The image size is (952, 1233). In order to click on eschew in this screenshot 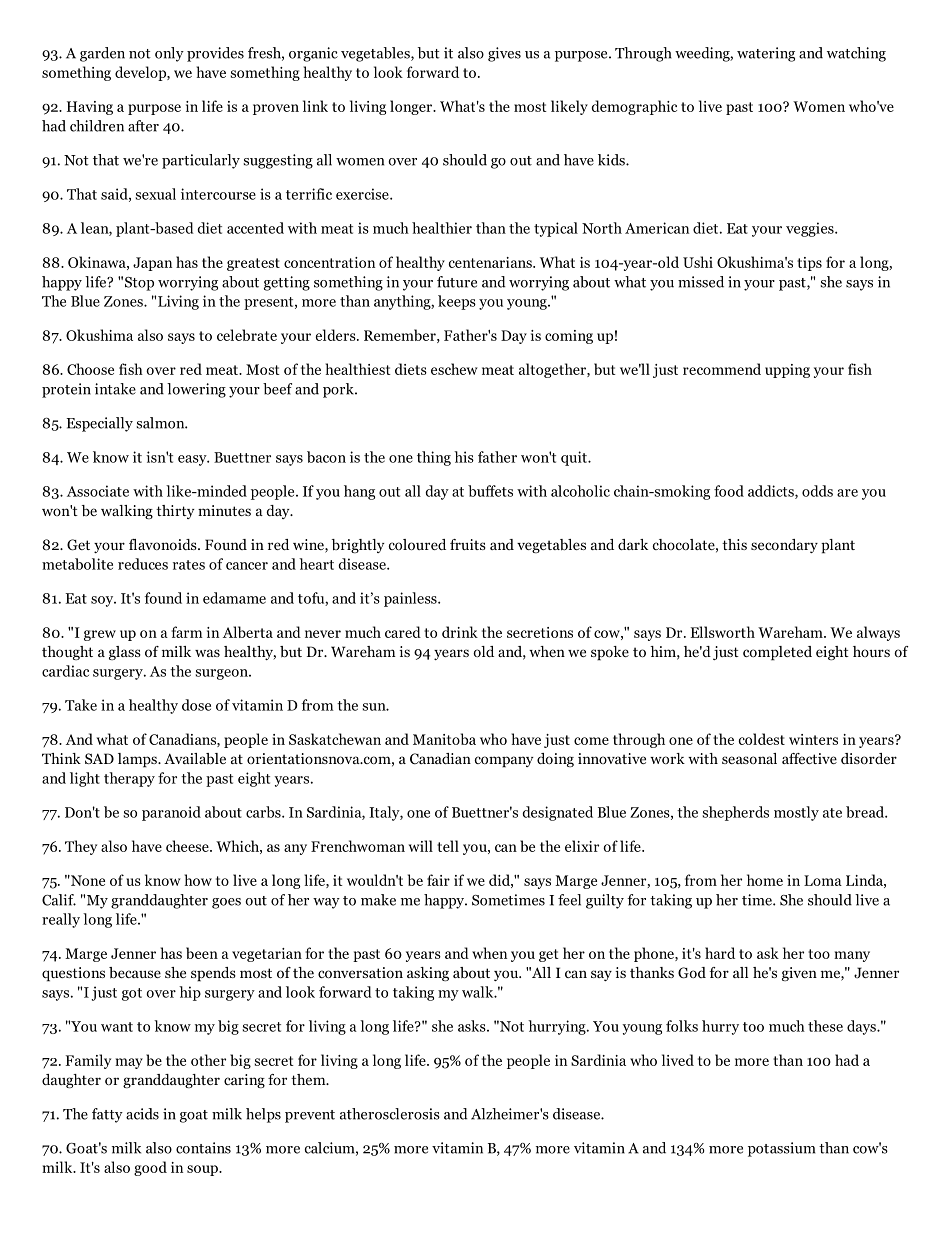, I will do `click(454, 369)`.
